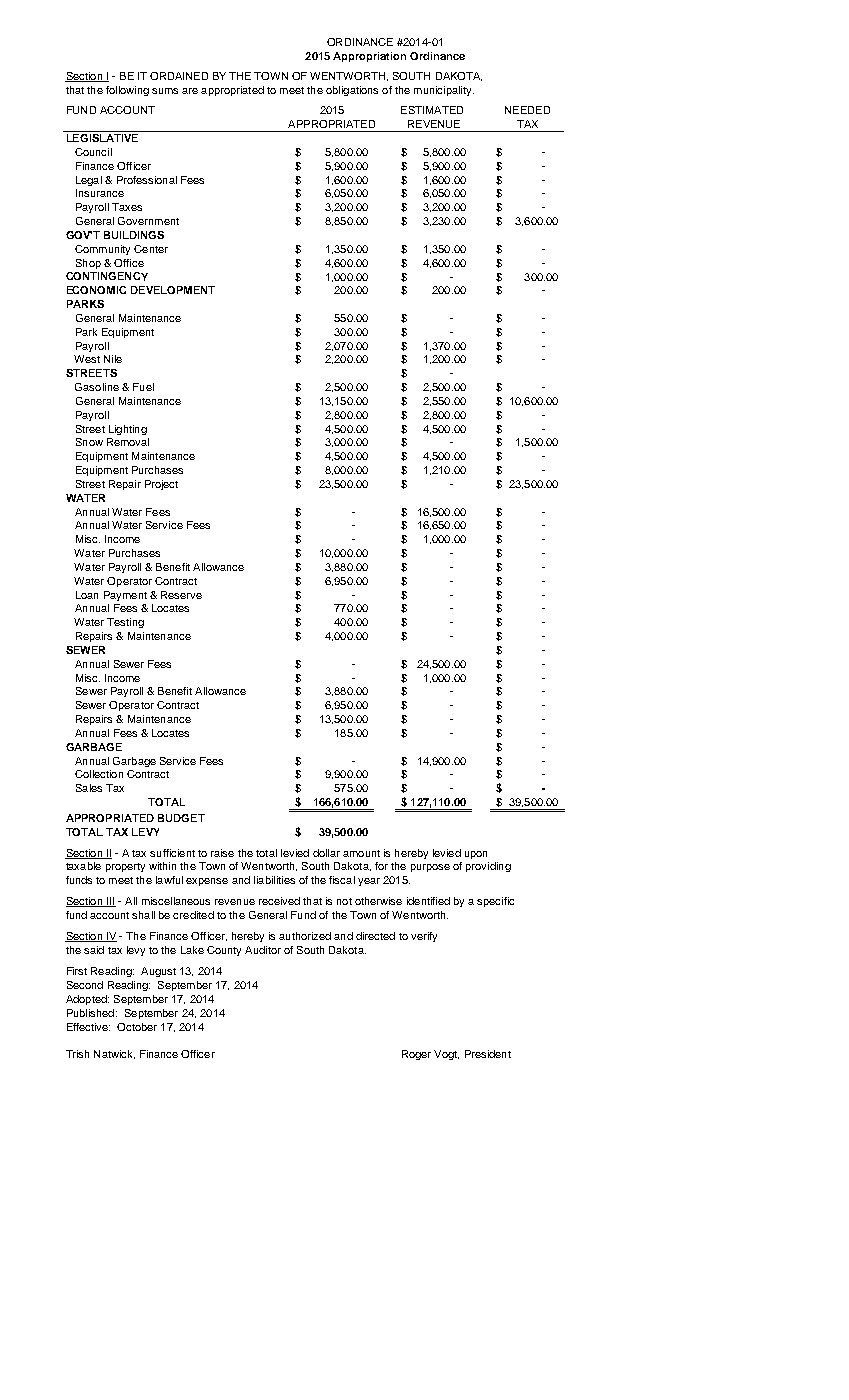 Image resolution: width=849 pixels, height=1400 pixels. I want to click on Reserve, so click(181, 595).
